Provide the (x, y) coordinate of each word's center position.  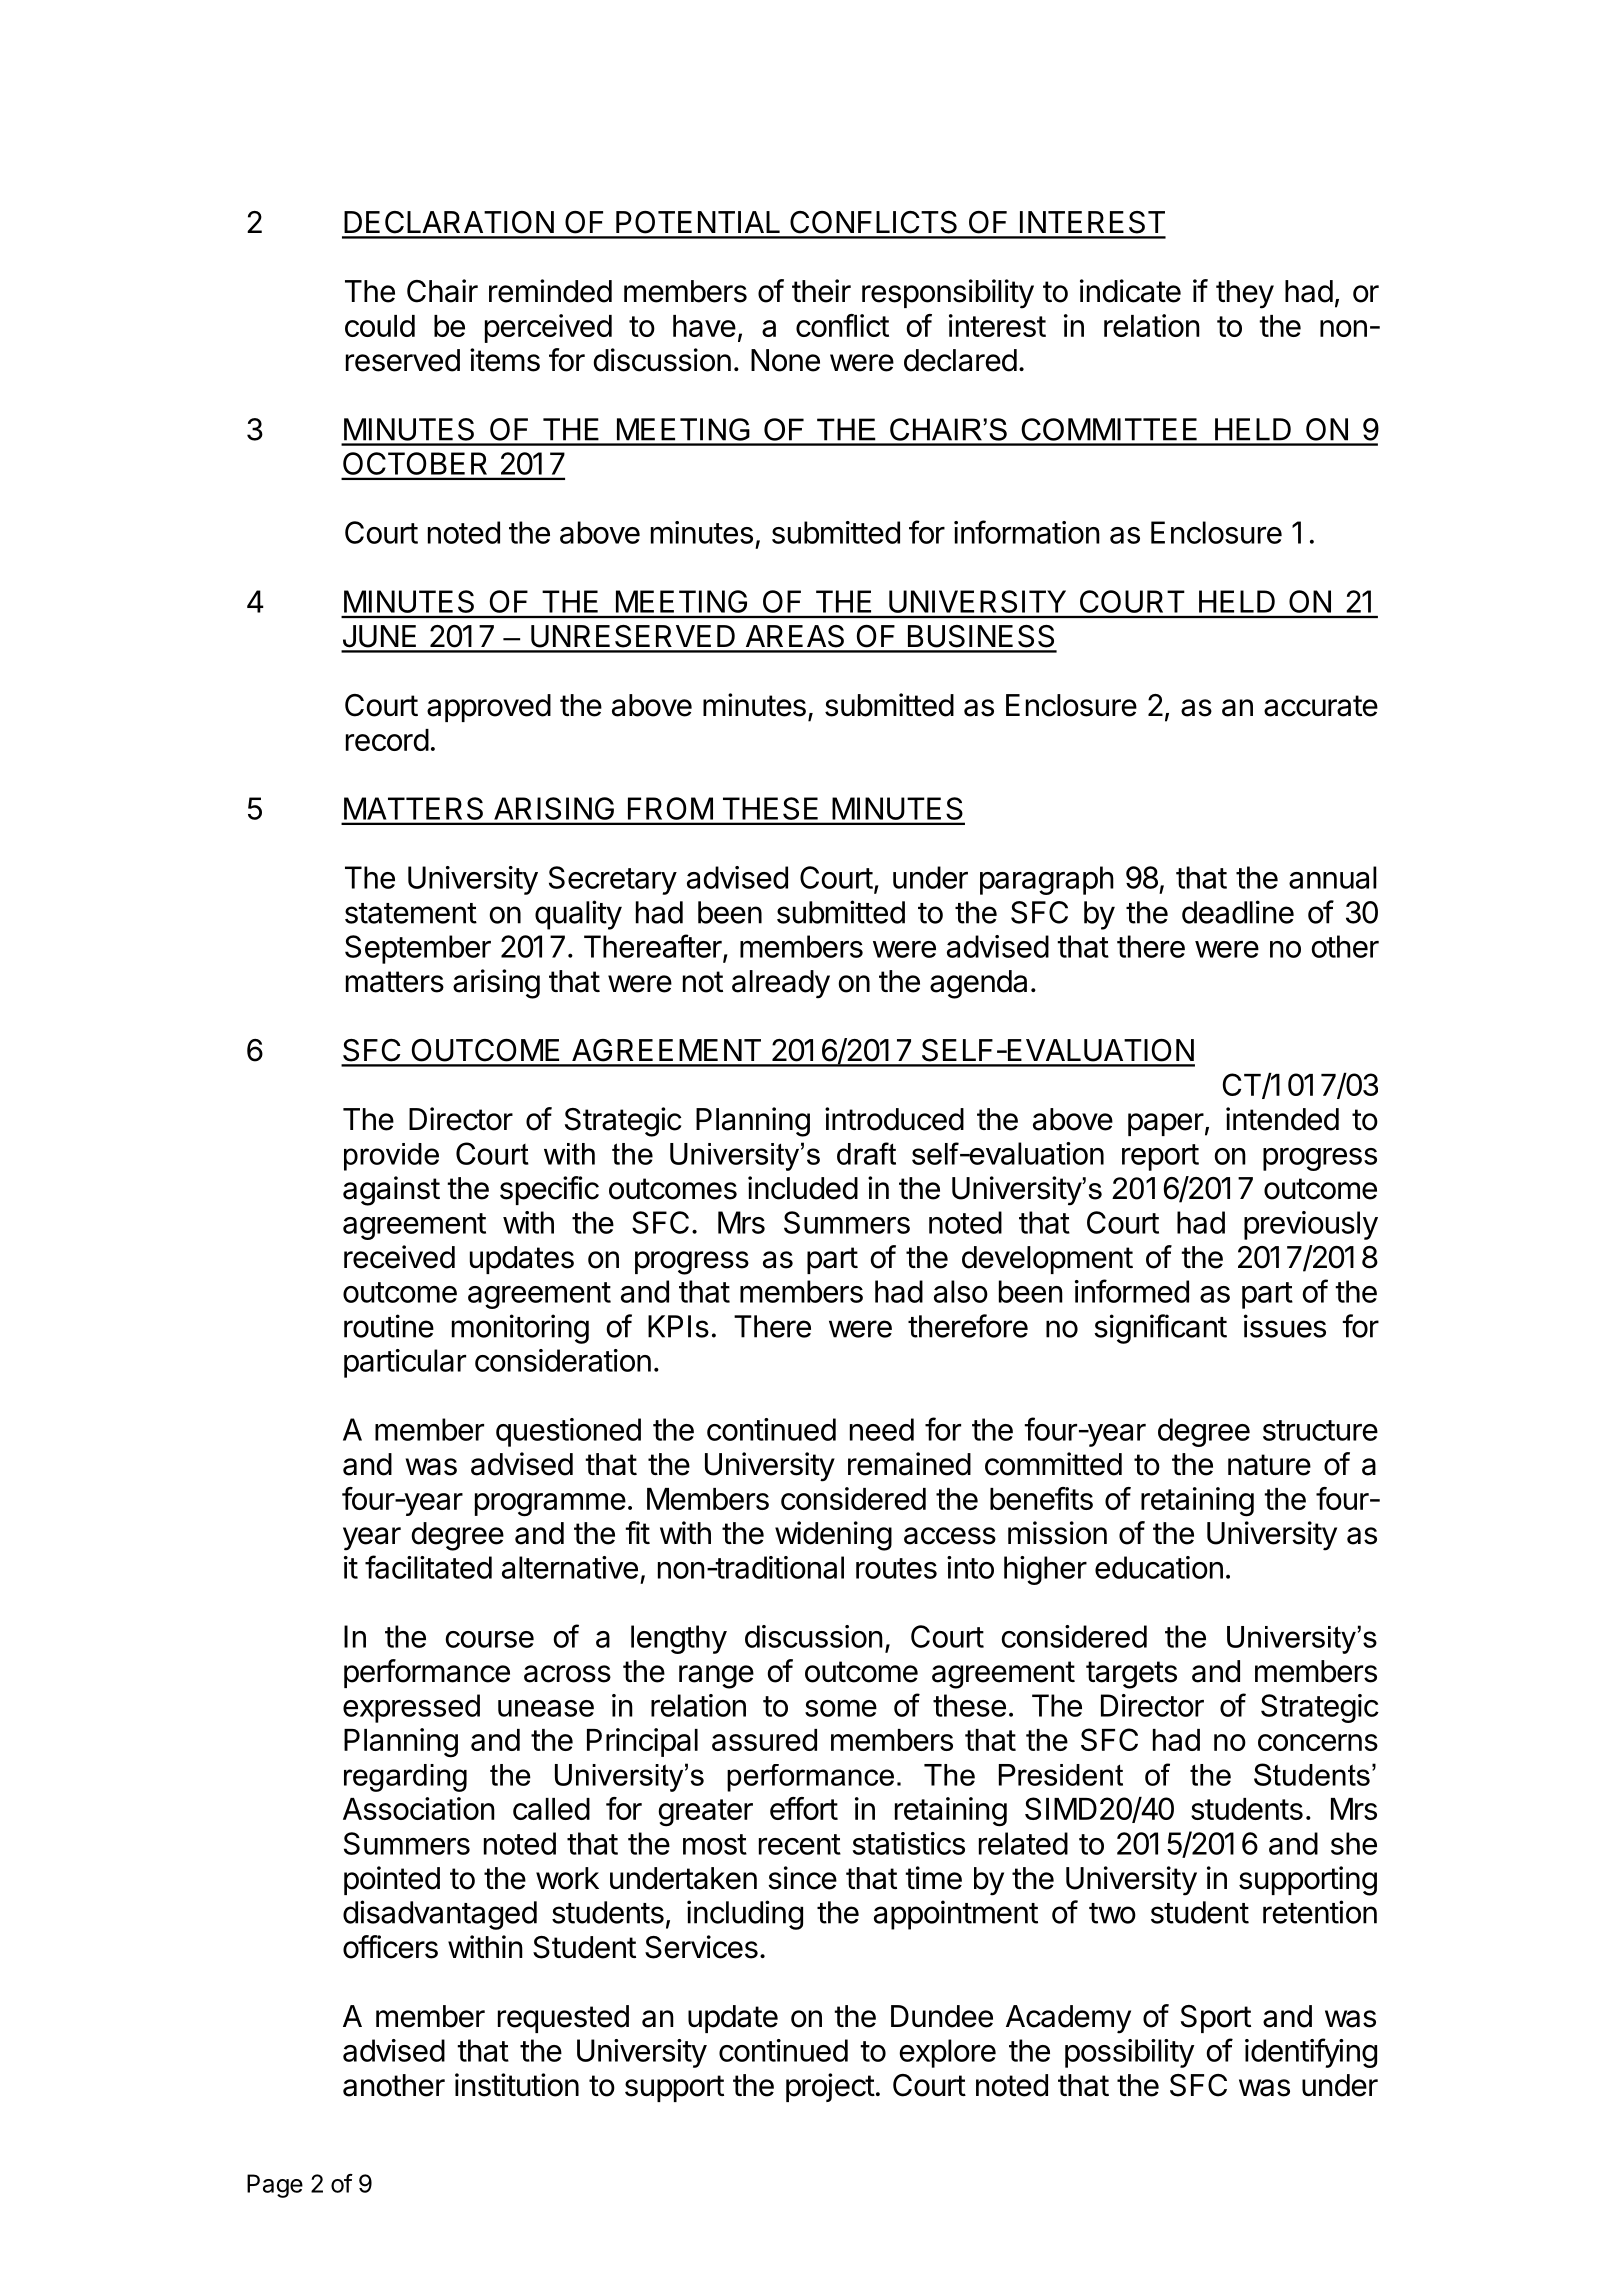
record (387, 740)
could (380, 326)
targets (1131, 1675)
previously (1311, 1225)
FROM (670, 808)
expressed (411, 1708)
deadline (1238, 912)
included (803, 1188)
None (785, 360)
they (1245, 294)
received (399, 1257)
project (830, 2087)
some (841, 1708)
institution (517, 2085)
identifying (1311, 2053)
